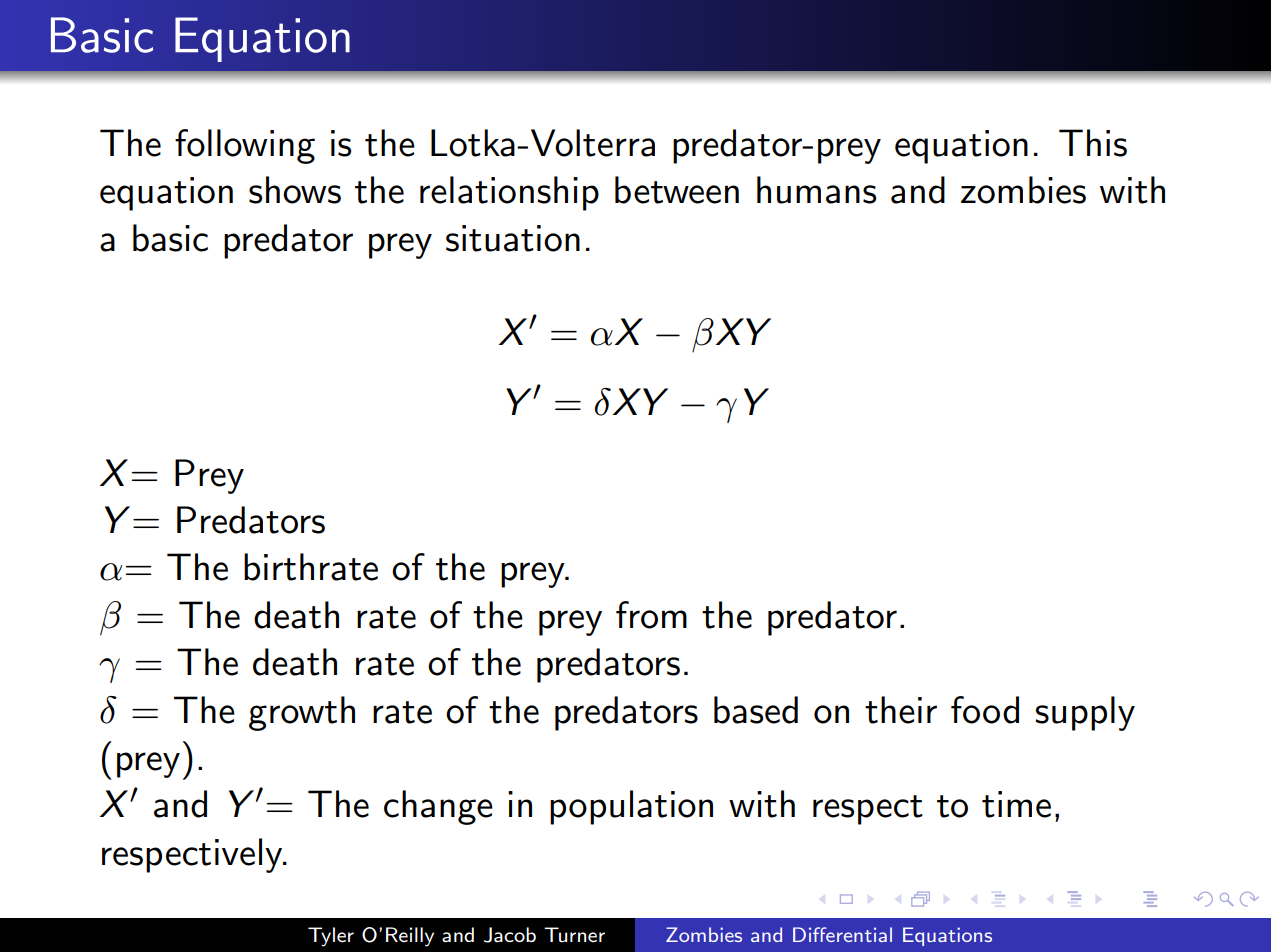  I want to click on food, so click(985, 710).
